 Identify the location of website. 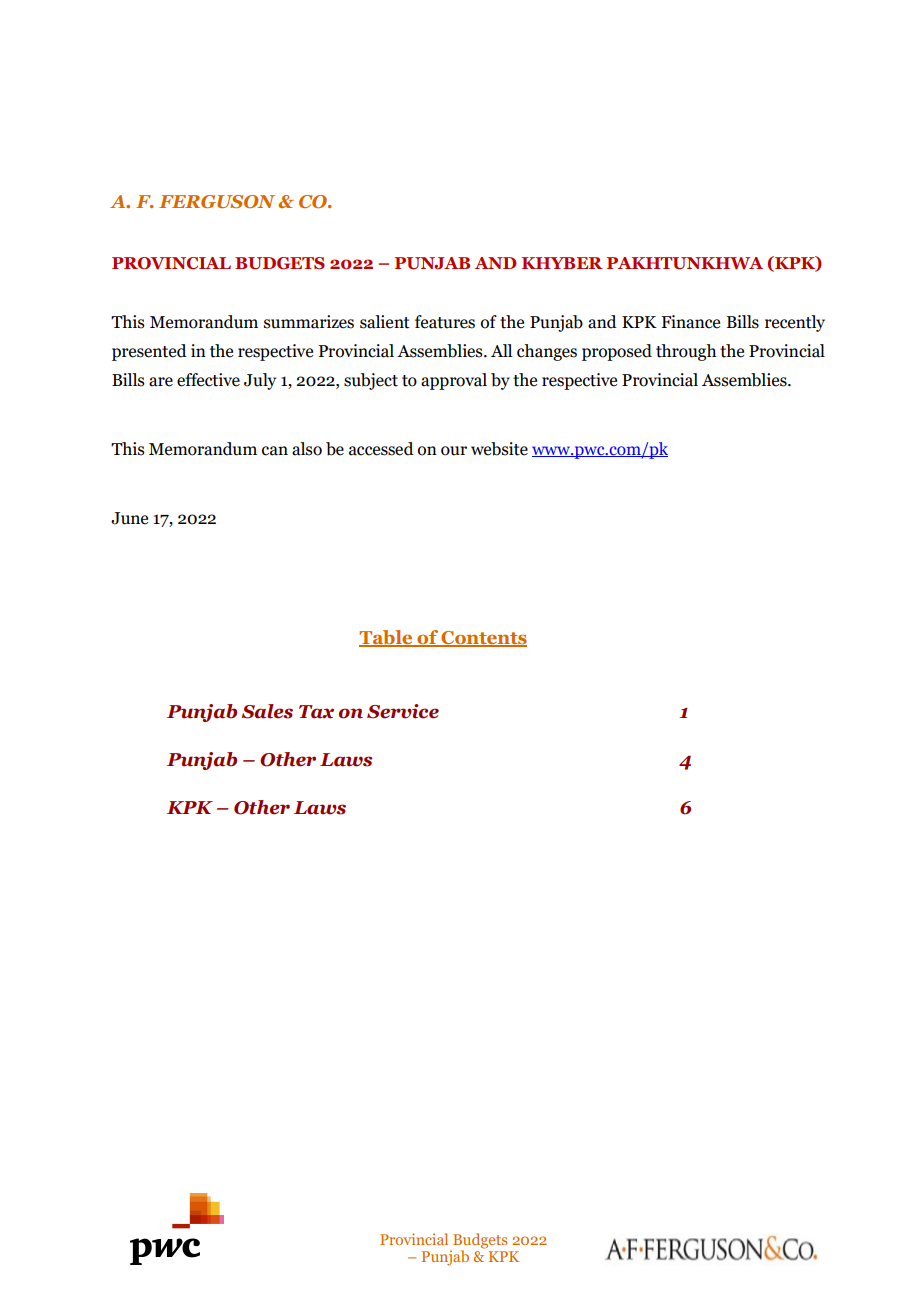
(499, 449).
